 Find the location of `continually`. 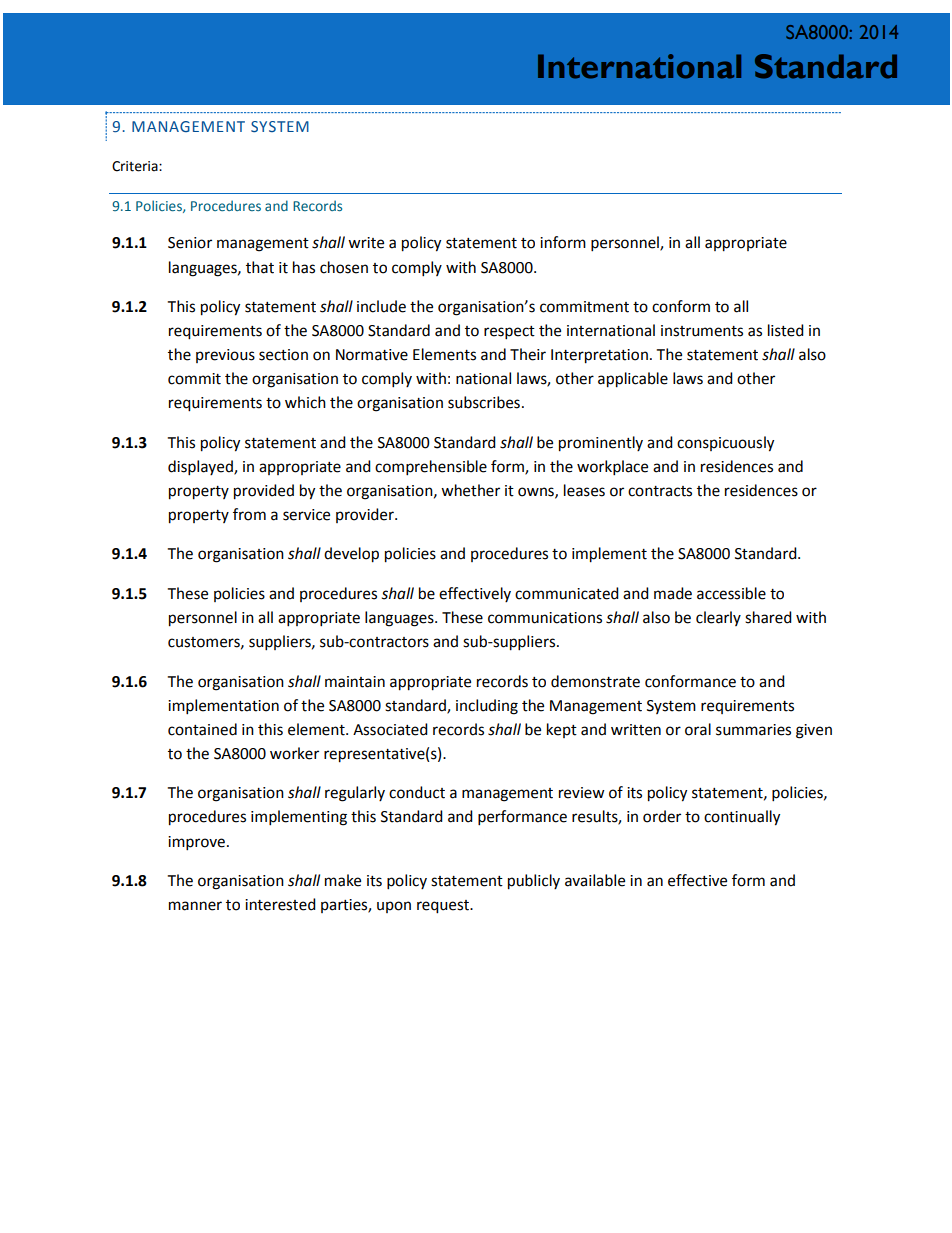

continually is located at coordinates (742, 818).
